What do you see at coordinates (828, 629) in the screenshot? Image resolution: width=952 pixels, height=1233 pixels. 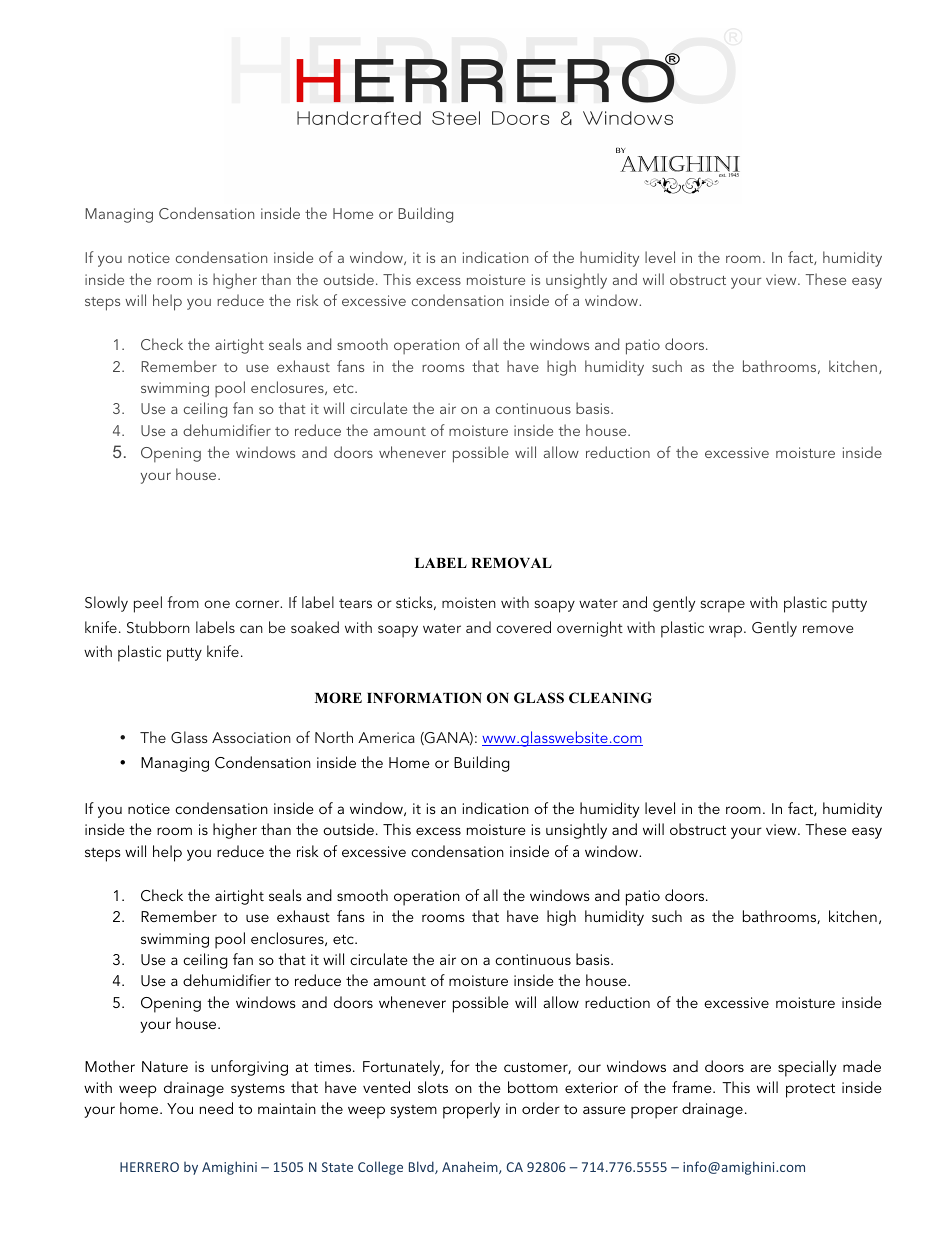 I see `remove` at bounding box center [828, 629].
